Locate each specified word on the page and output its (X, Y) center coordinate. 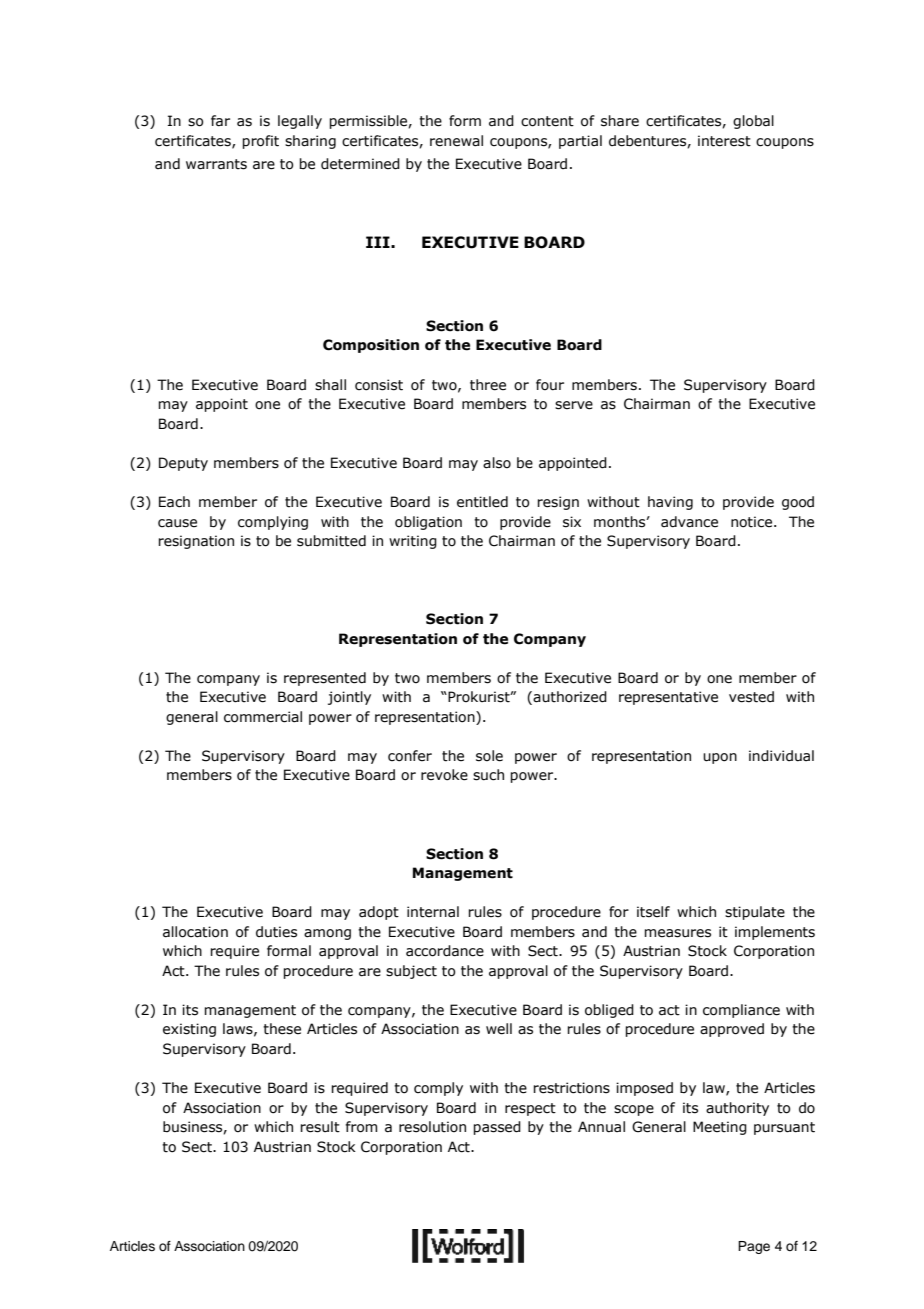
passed (497, 1128)
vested (751, 697)
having (670, 503)
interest (724, 141)
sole (489, 756)
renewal (456, 141)
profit (260, 142)
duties (276, 932)
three (488, 385)
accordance (445, 951)
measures (677, 933)
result (320, 1127)
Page (754, 1247)
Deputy (183, 464)
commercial (263, 717)
